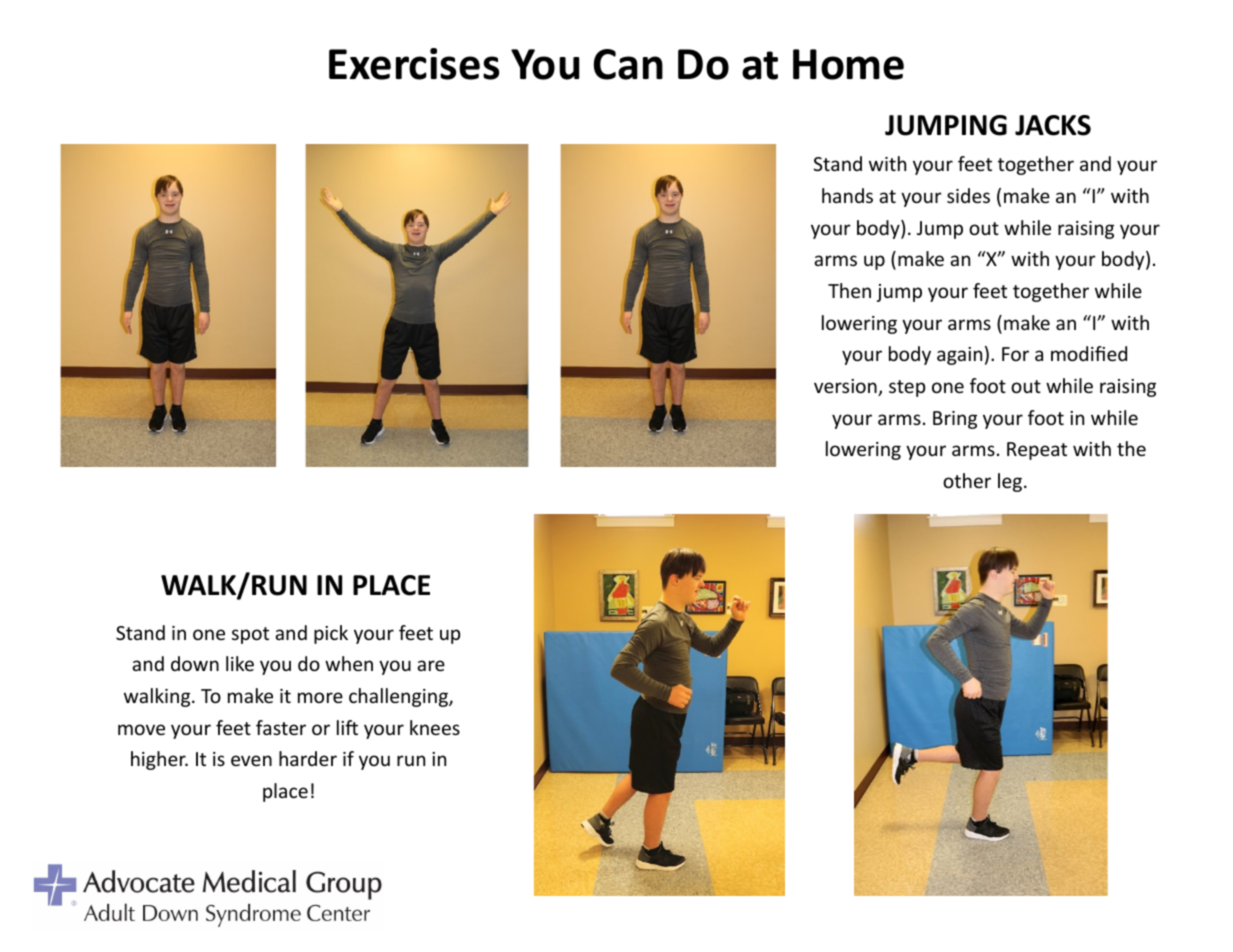 The width and height of the screenshot is (1233, 952). I want to click on leg, so click(1010, 482).
